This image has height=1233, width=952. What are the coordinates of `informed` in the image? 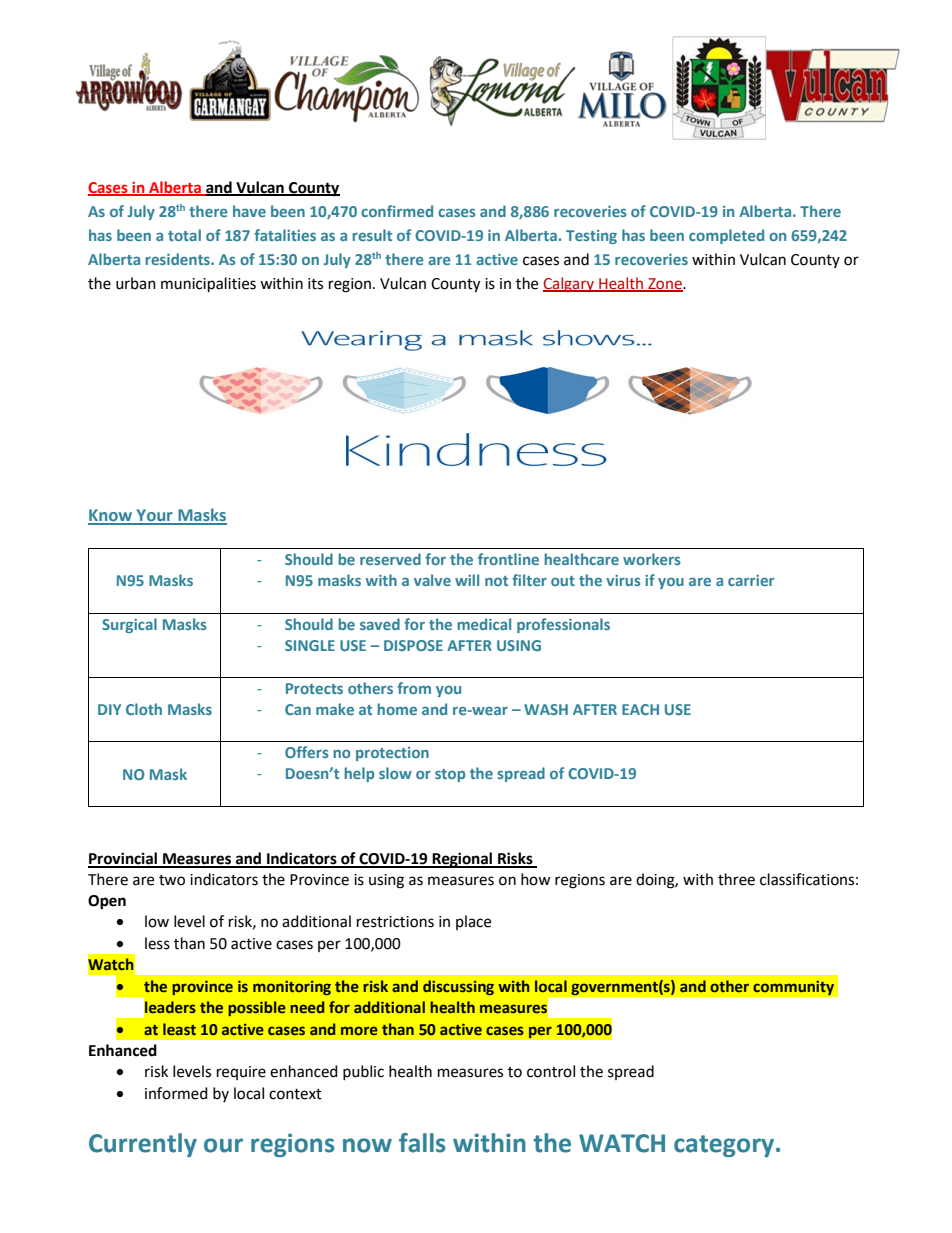 It's located at (176, 1093).
